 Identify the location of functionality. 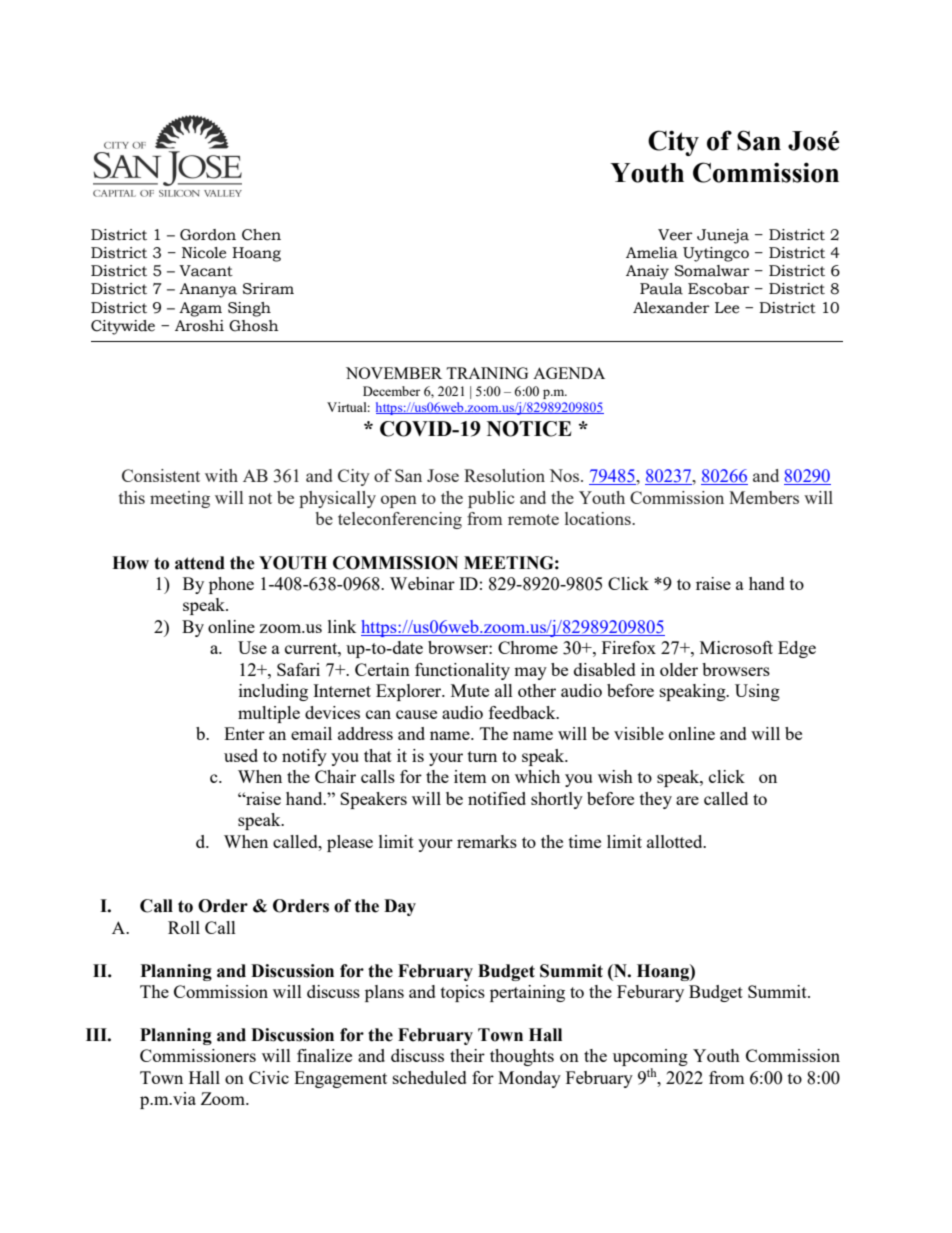
(462, 671).
